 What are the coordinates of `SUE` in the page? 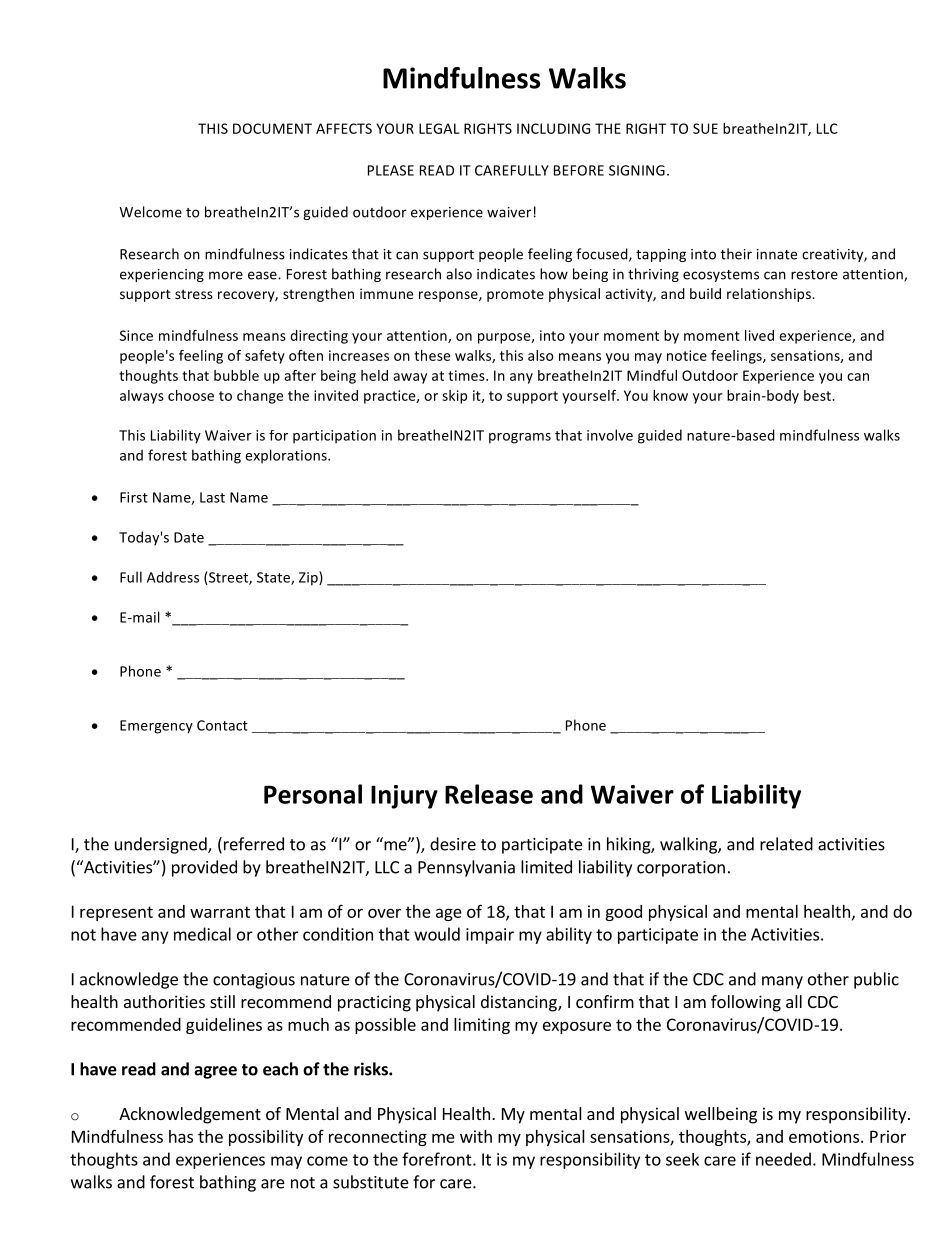 It's located at (705, 128).
